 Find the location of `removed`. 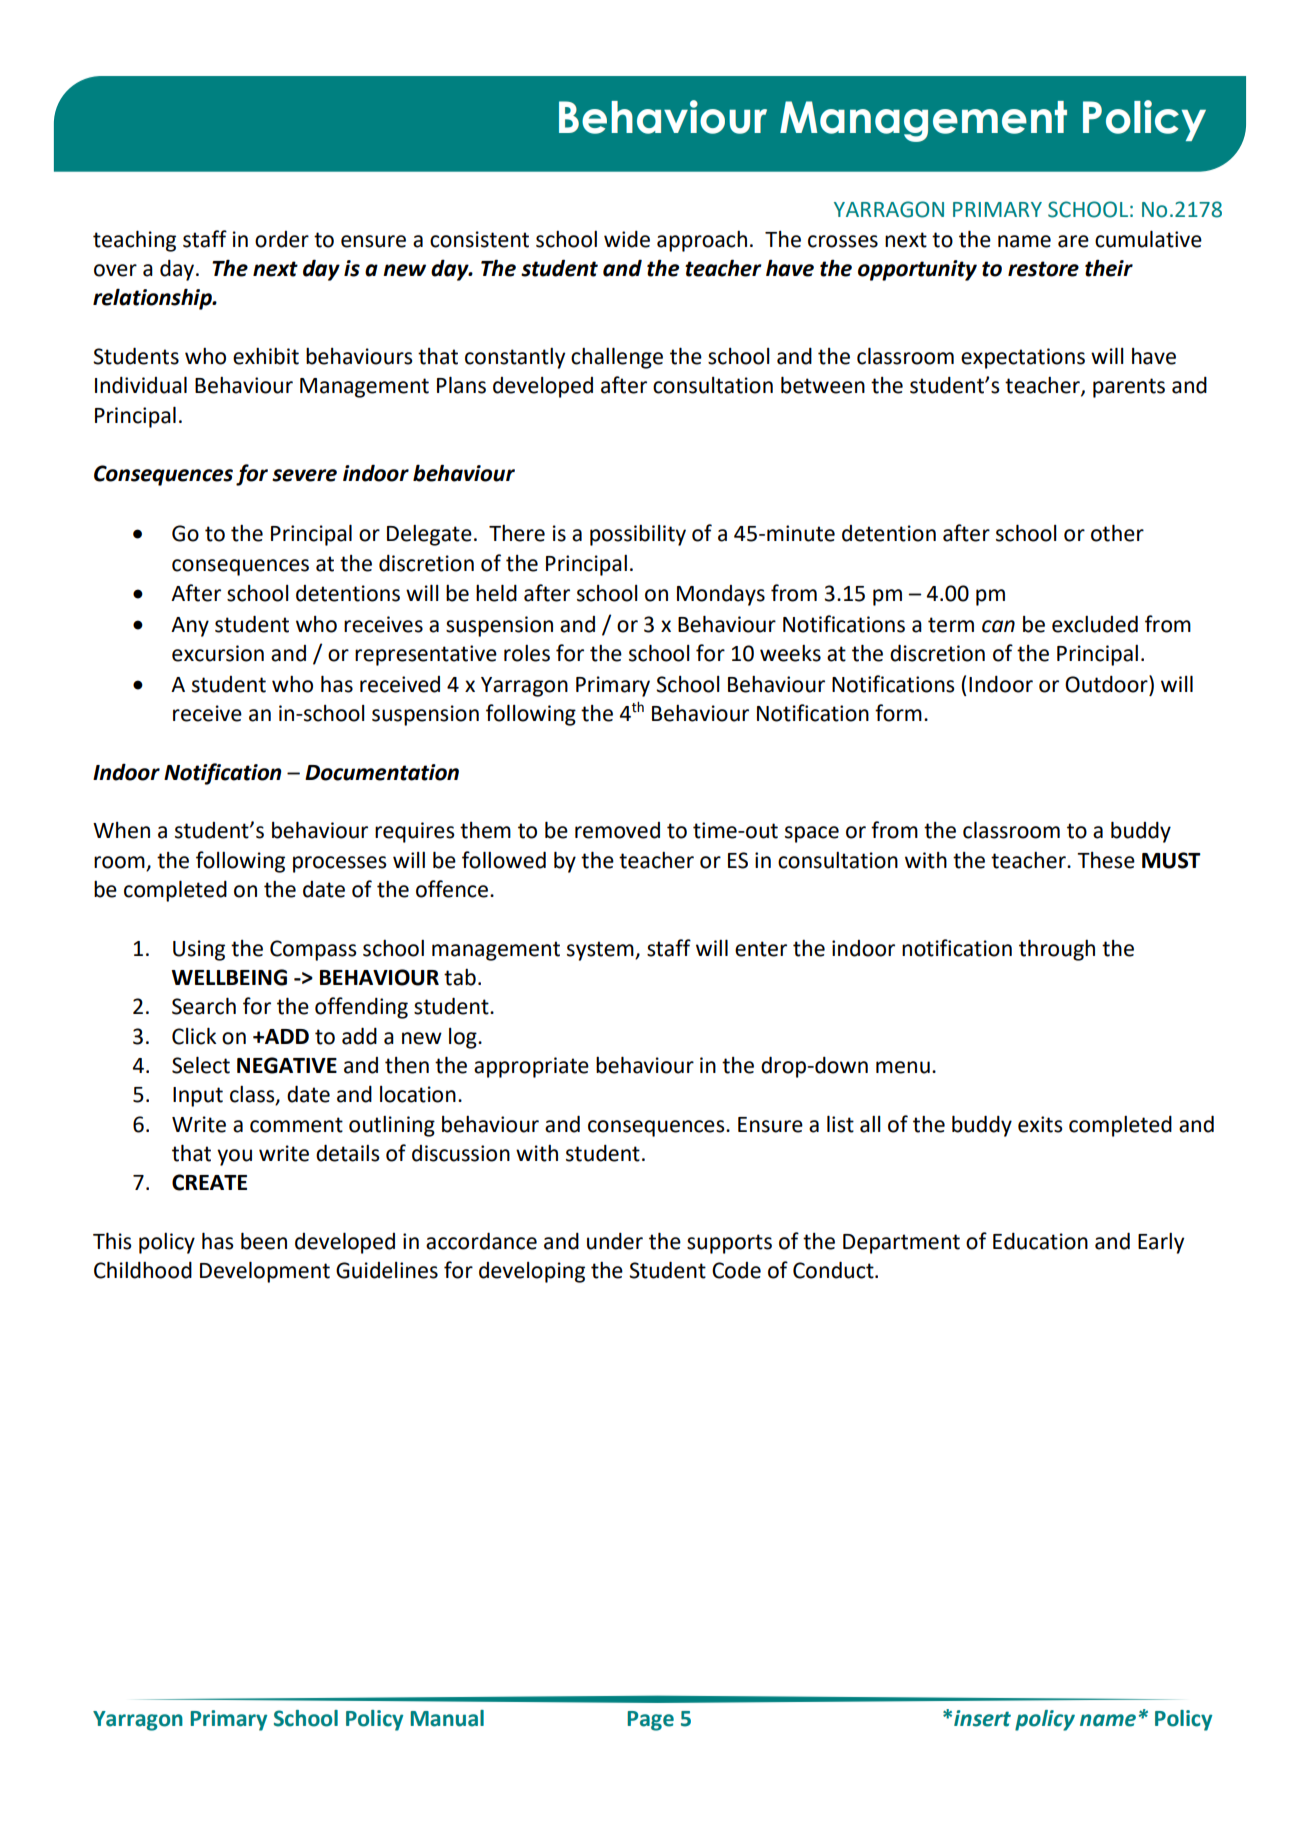

removed is located at coordinates (617, 830).
